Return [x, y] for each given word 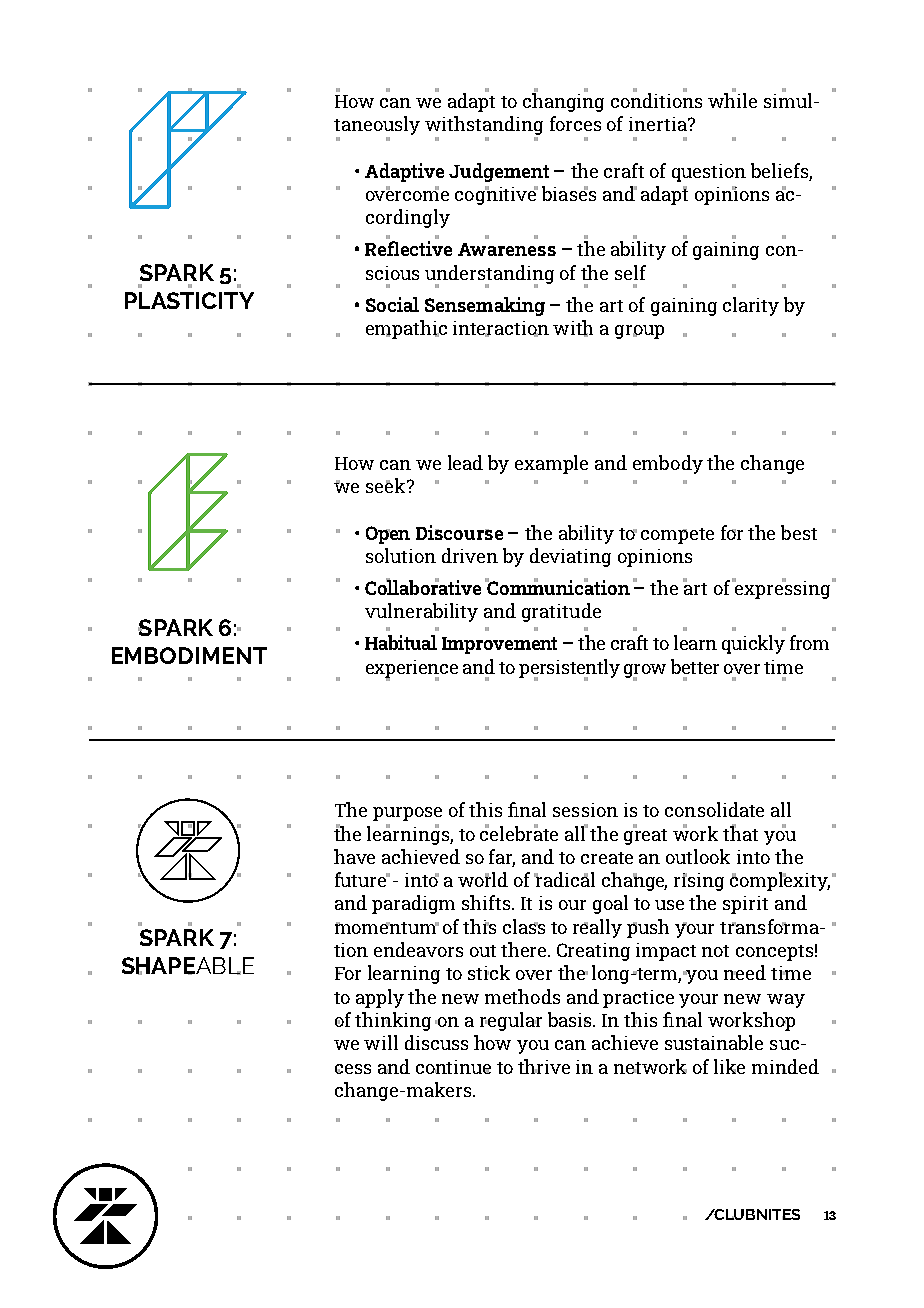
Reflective [408, 248]
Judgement [499, 172]
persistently [569, 669]
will [381, 1042]
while [732, 99]
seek [387, 485]
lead [465, 462]
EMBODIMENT [189, 655]
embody [668, 464]
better [695, 666]
